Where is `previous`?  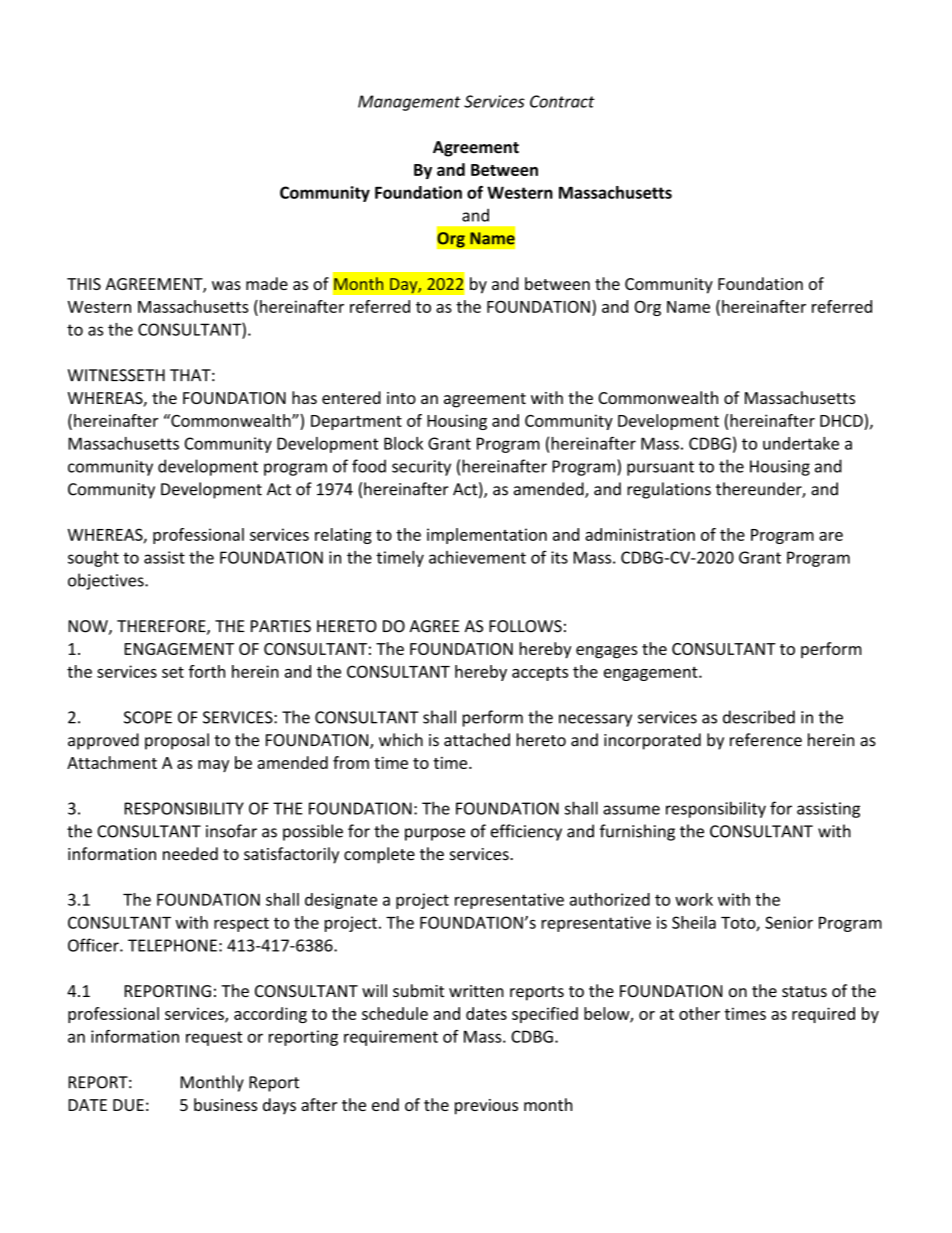 previous is located at coordinates (486, 1107).
